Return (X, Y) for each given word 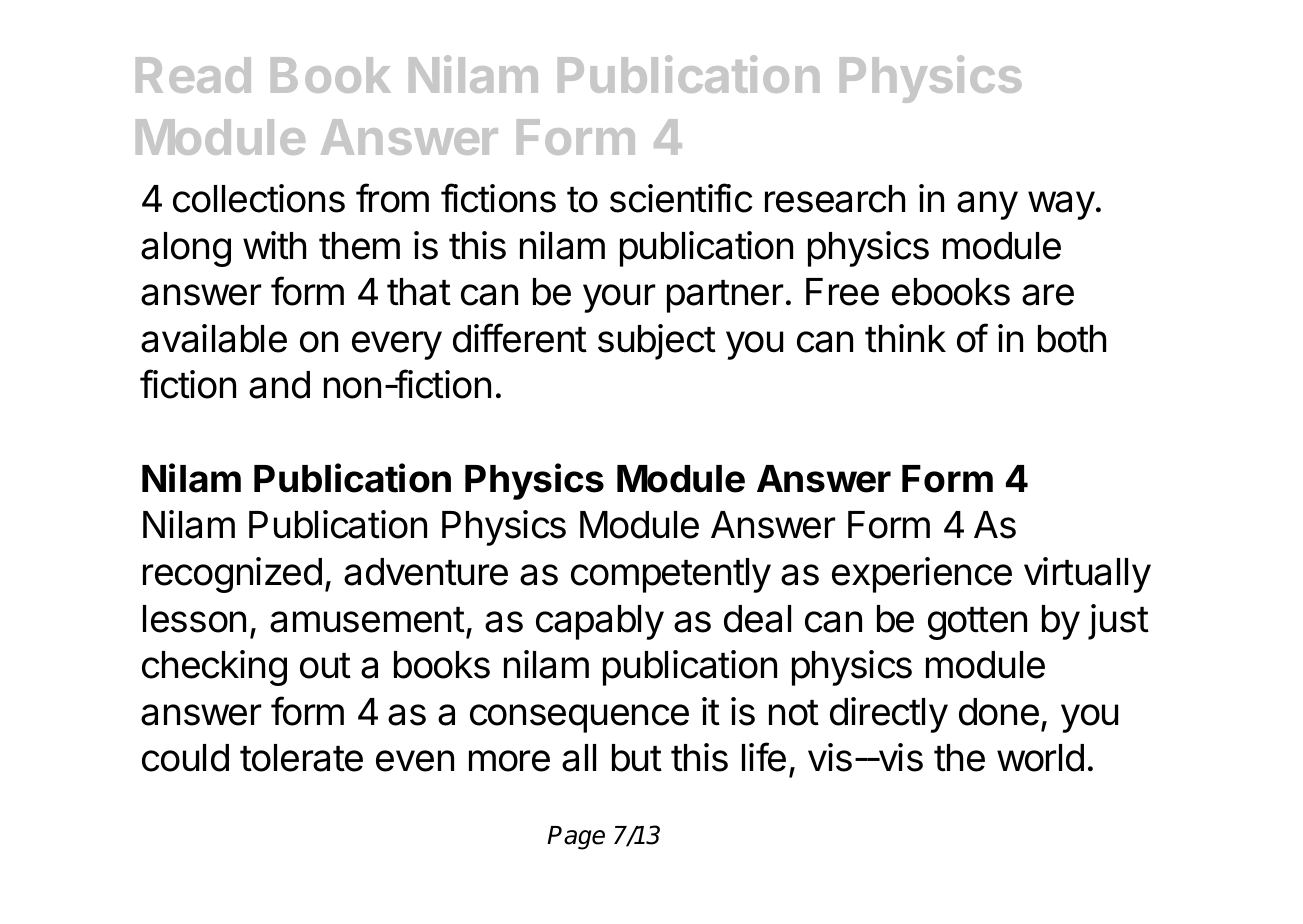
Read (193, 75)
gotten (977, 623)
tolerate (301, 758)
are (1048, 295)
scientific (681, 198)
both (1072, 339)
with (274, 245)
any (987, 205)
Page (576, 838)
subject (657, 342)
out (325, 666)
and (279, 385)
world (1040, 758)
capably (600, 622)
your (619, 298)
